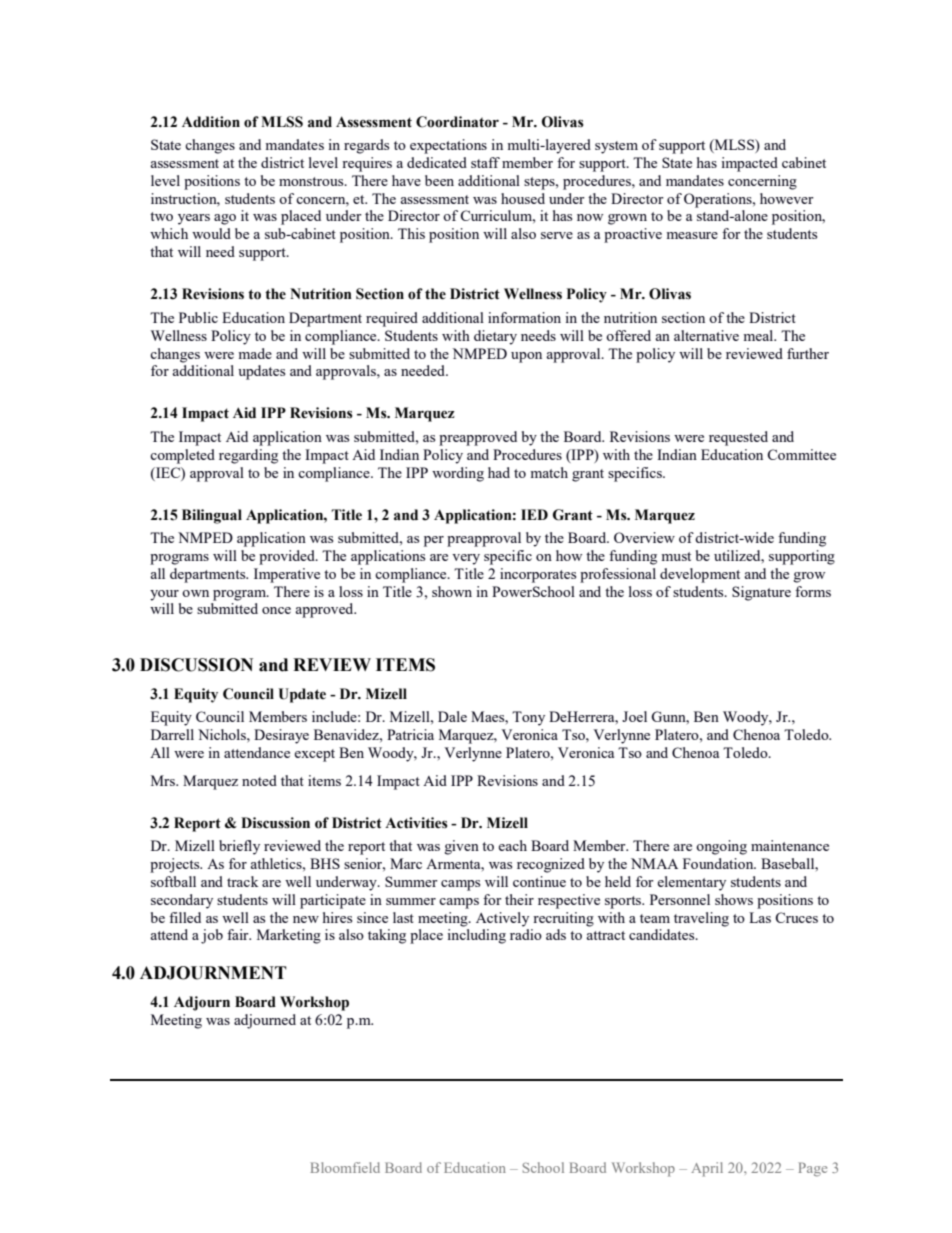 This screenshot has height=1233, width=952. I want to click on Signature, so click(761, 593).
